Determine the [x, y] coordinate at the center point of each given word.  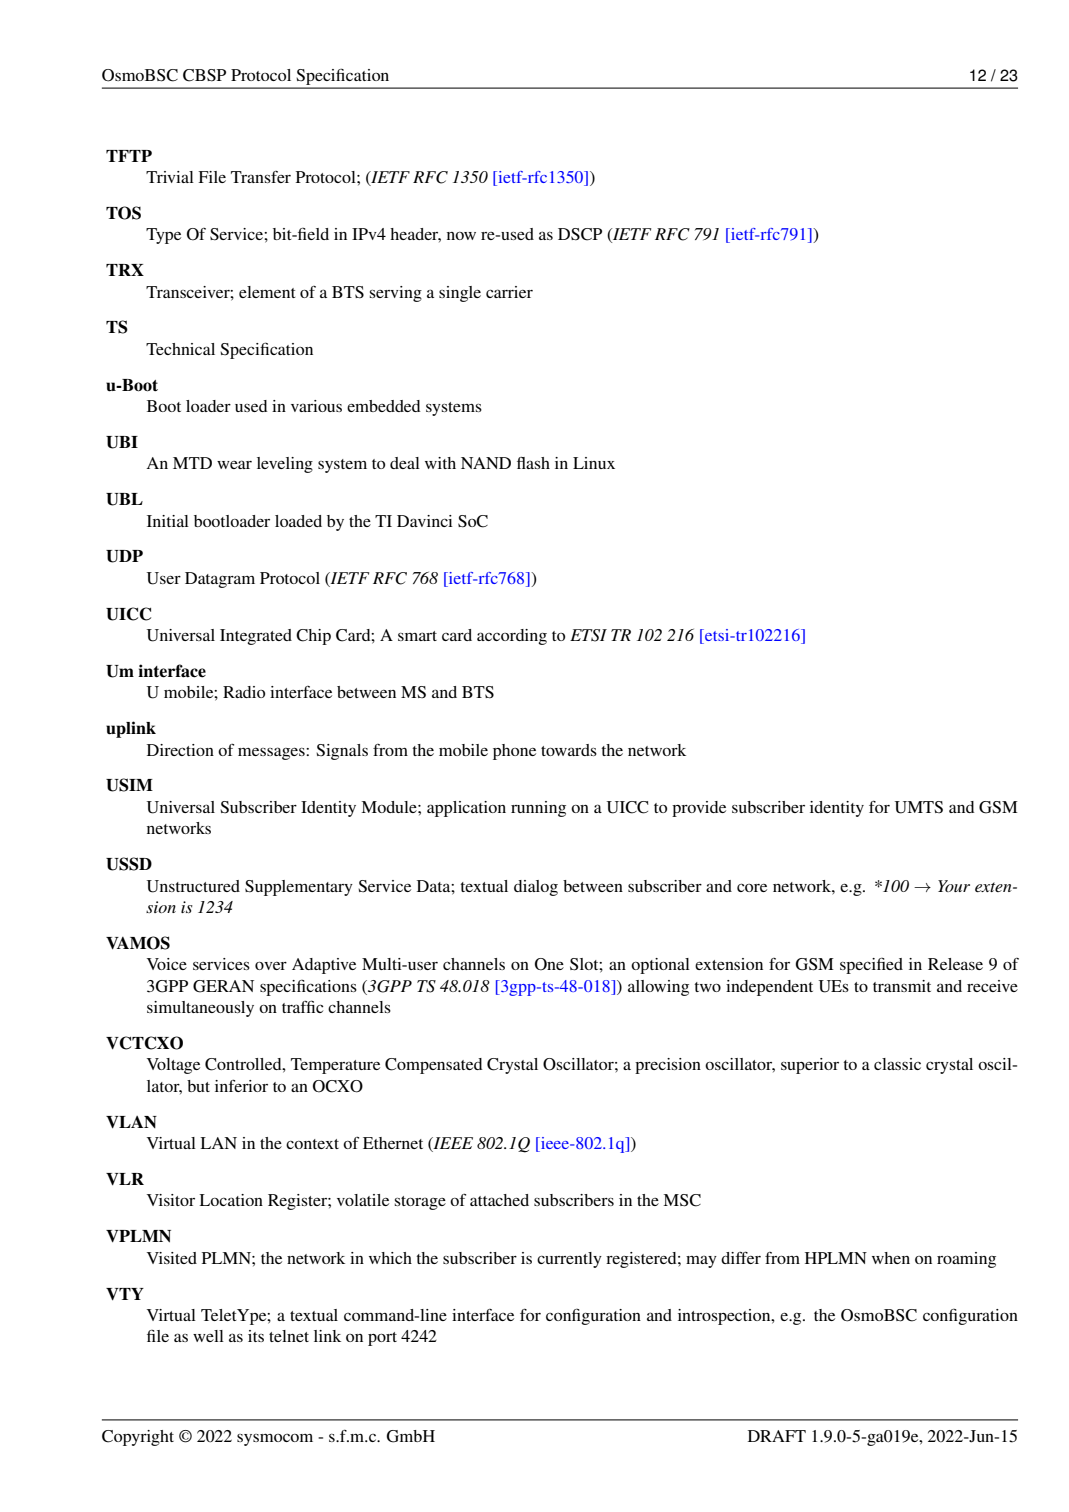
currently [569, 1260]
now [461, 236]
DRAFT [777, 1436]
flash [533, 463]
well [208, 1336]
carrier [509, 292]
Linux [594, 463]
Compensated [433, 1066]
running [538, 809]
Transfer [261, 177]
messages [272, 753]
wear [234, 464]
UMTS [919, 807]
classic [897, 1064]
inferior [241, 1085]
